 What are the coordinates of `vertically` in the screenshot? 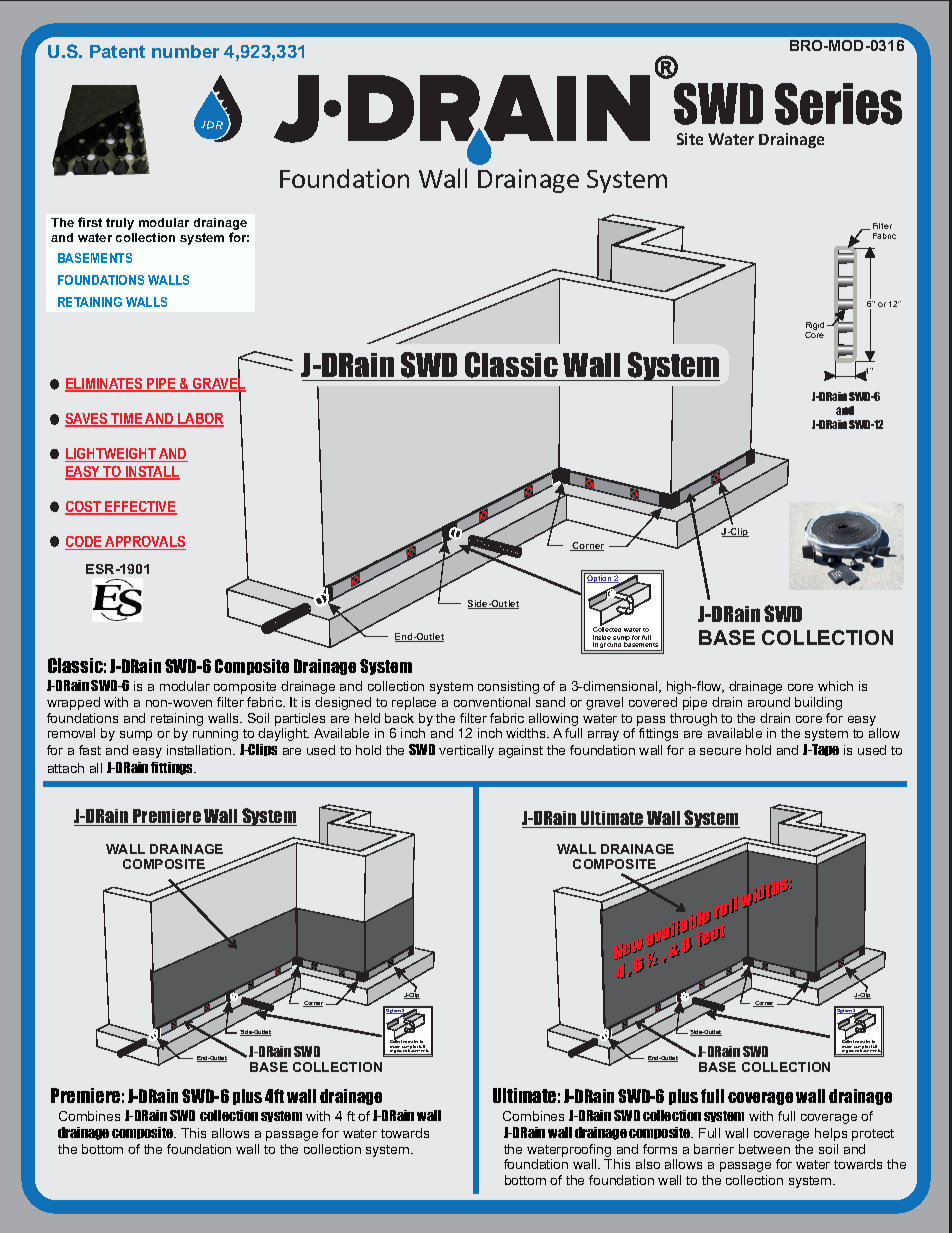 It's located at (466, 751).
